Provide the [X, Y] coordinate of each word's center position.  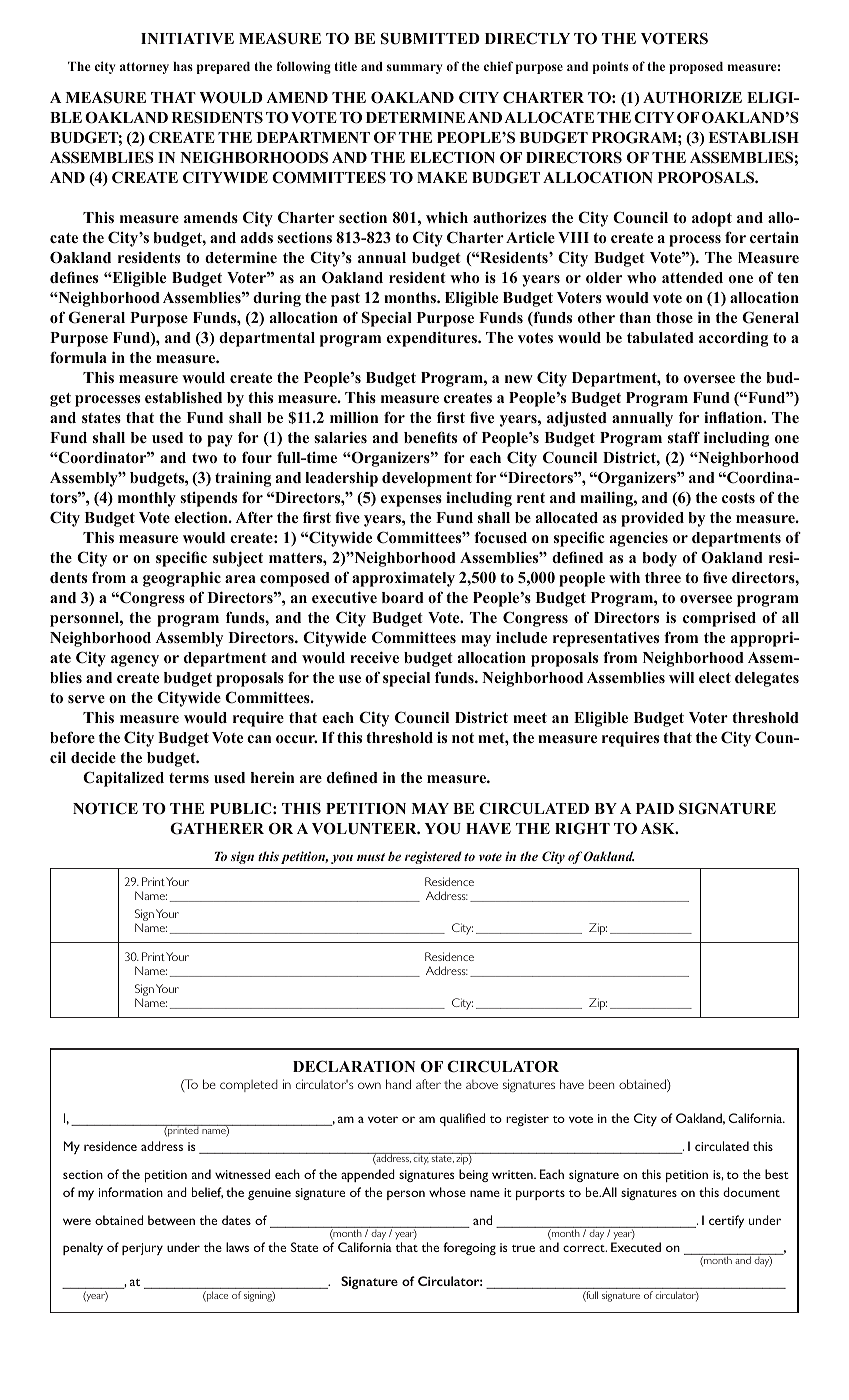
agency [135, 661]
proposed [696, 68]
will [681, 677]
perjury [142, 1249]
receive [374, 657]
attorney [144, 68]
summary [414, 69]
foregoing [469, 1248]
